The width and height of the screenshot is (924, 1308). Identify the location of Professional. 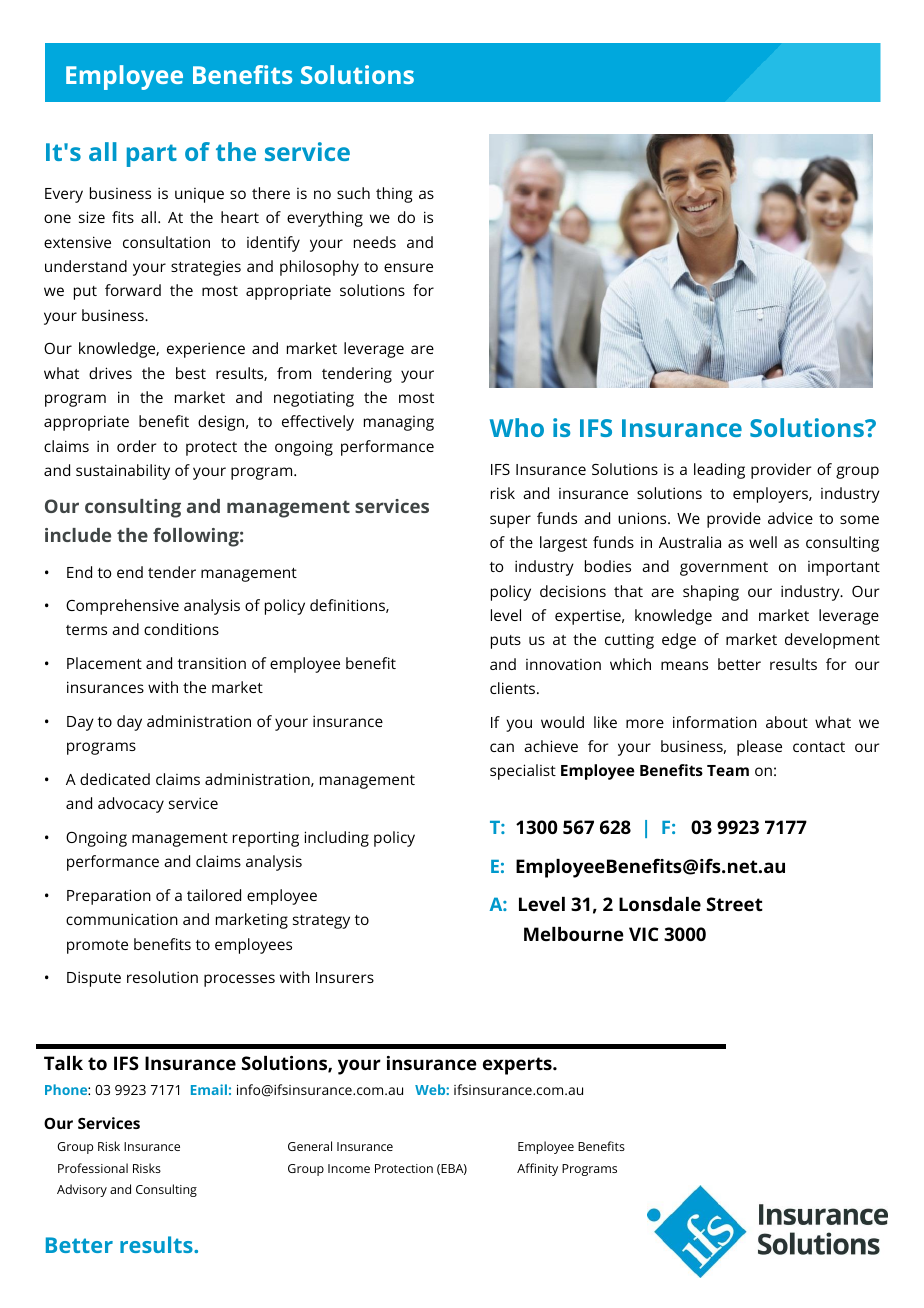
(93, 1168).
